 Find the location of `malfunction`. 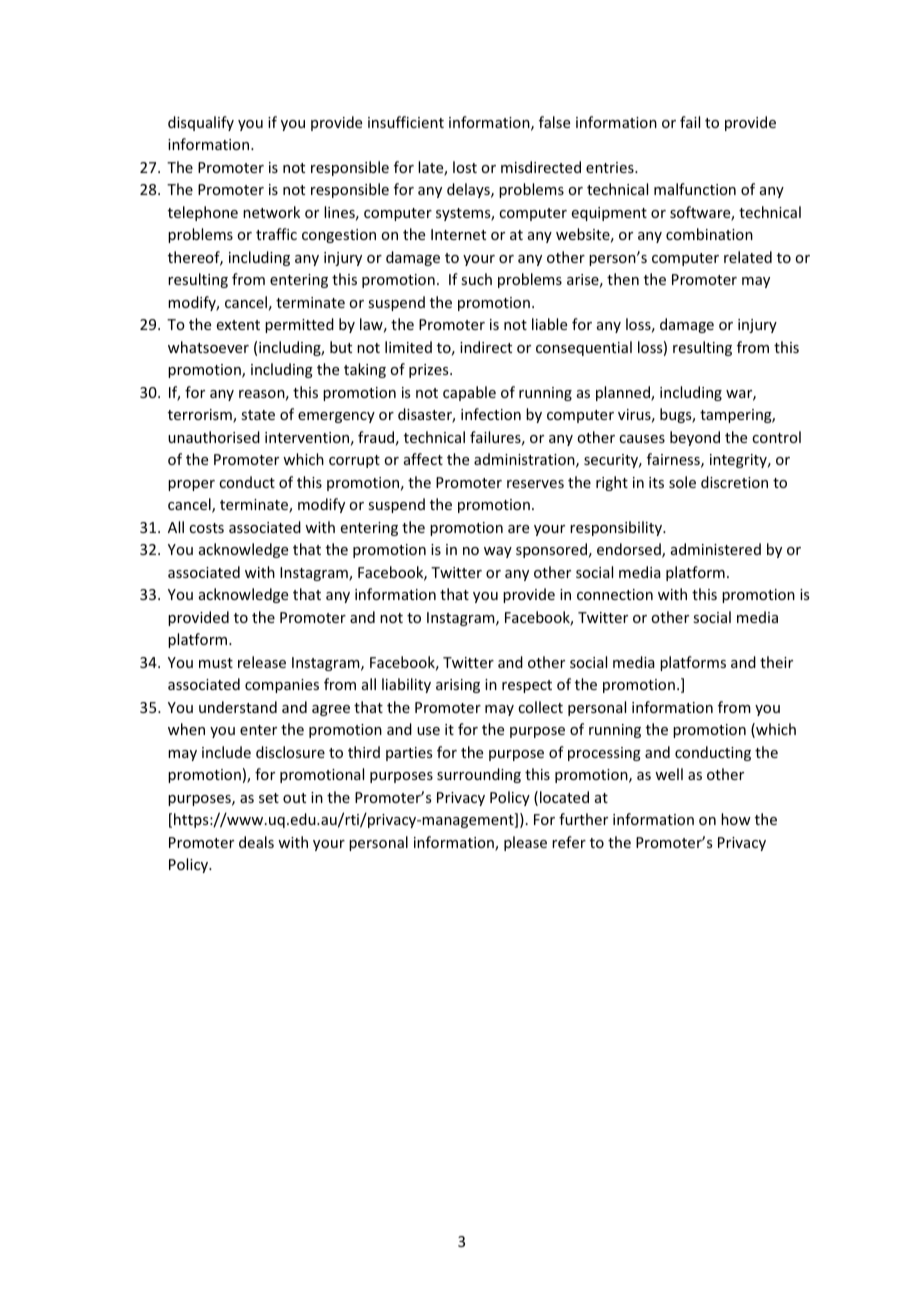

malfunction is located at coordinates (695, 189).
